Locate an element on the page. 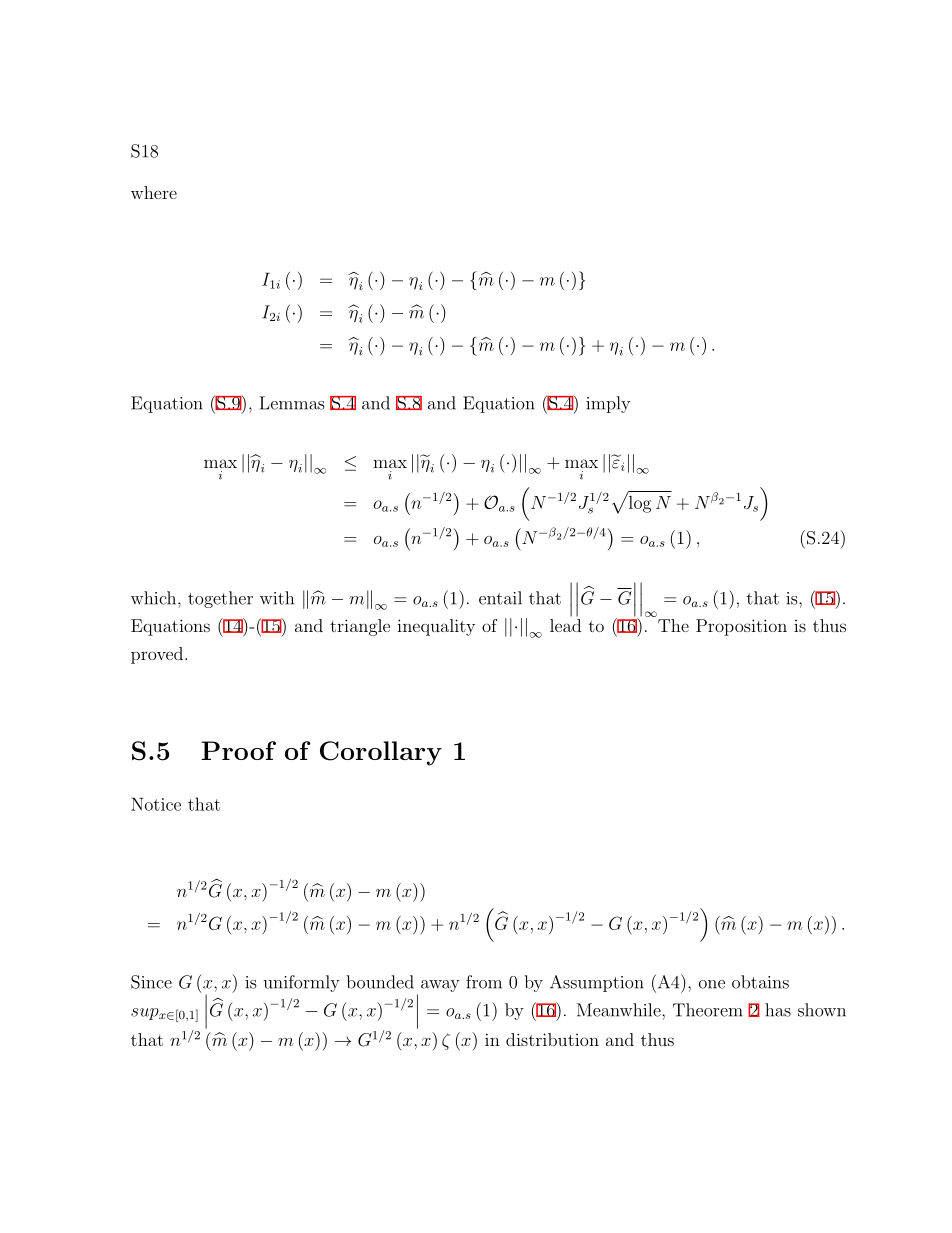 The width and height of the image is (952, 1233). where is located at coordinates (154, 192).
